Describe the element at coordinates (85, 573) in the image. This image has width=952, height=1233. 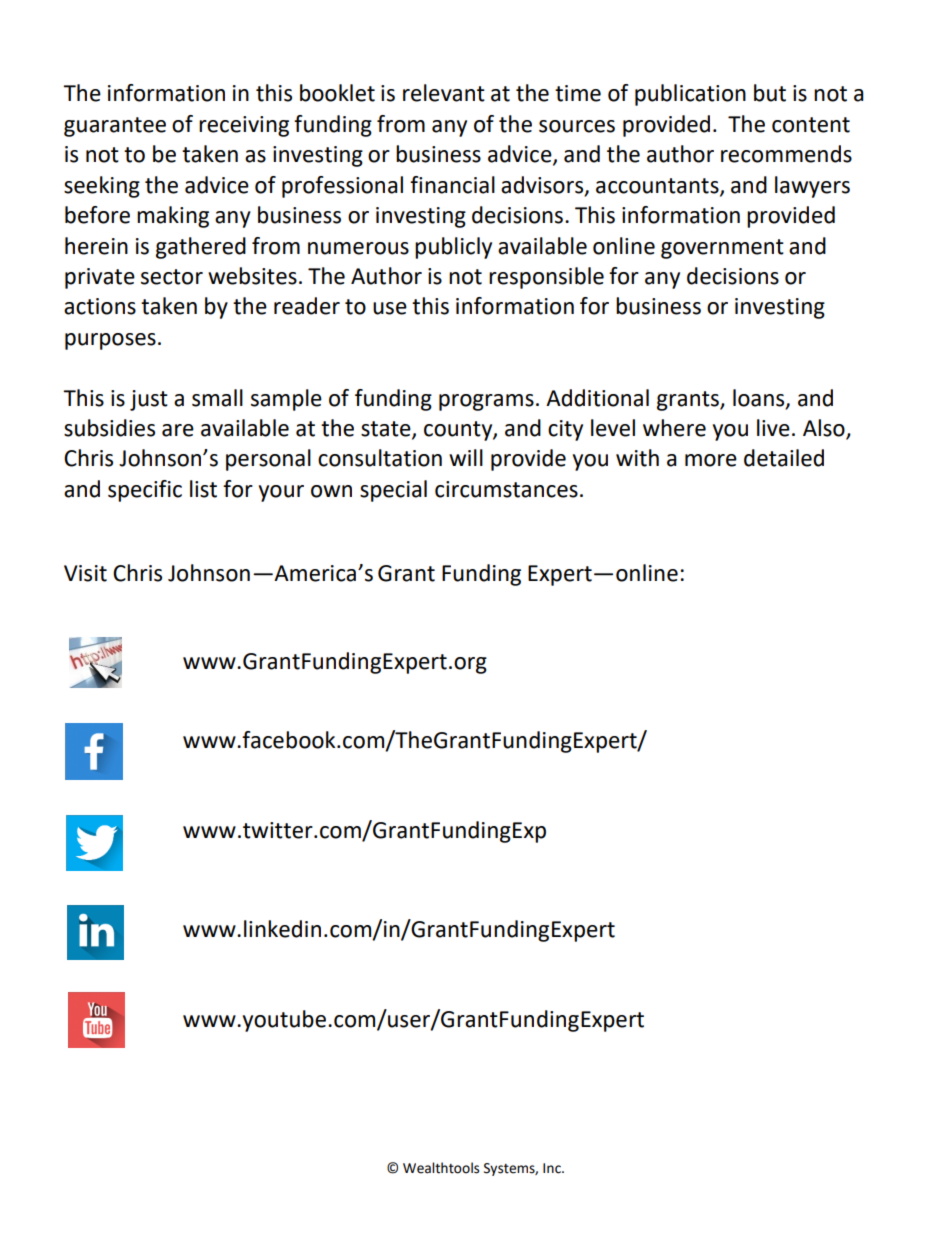
I see `Visit` at that location.
